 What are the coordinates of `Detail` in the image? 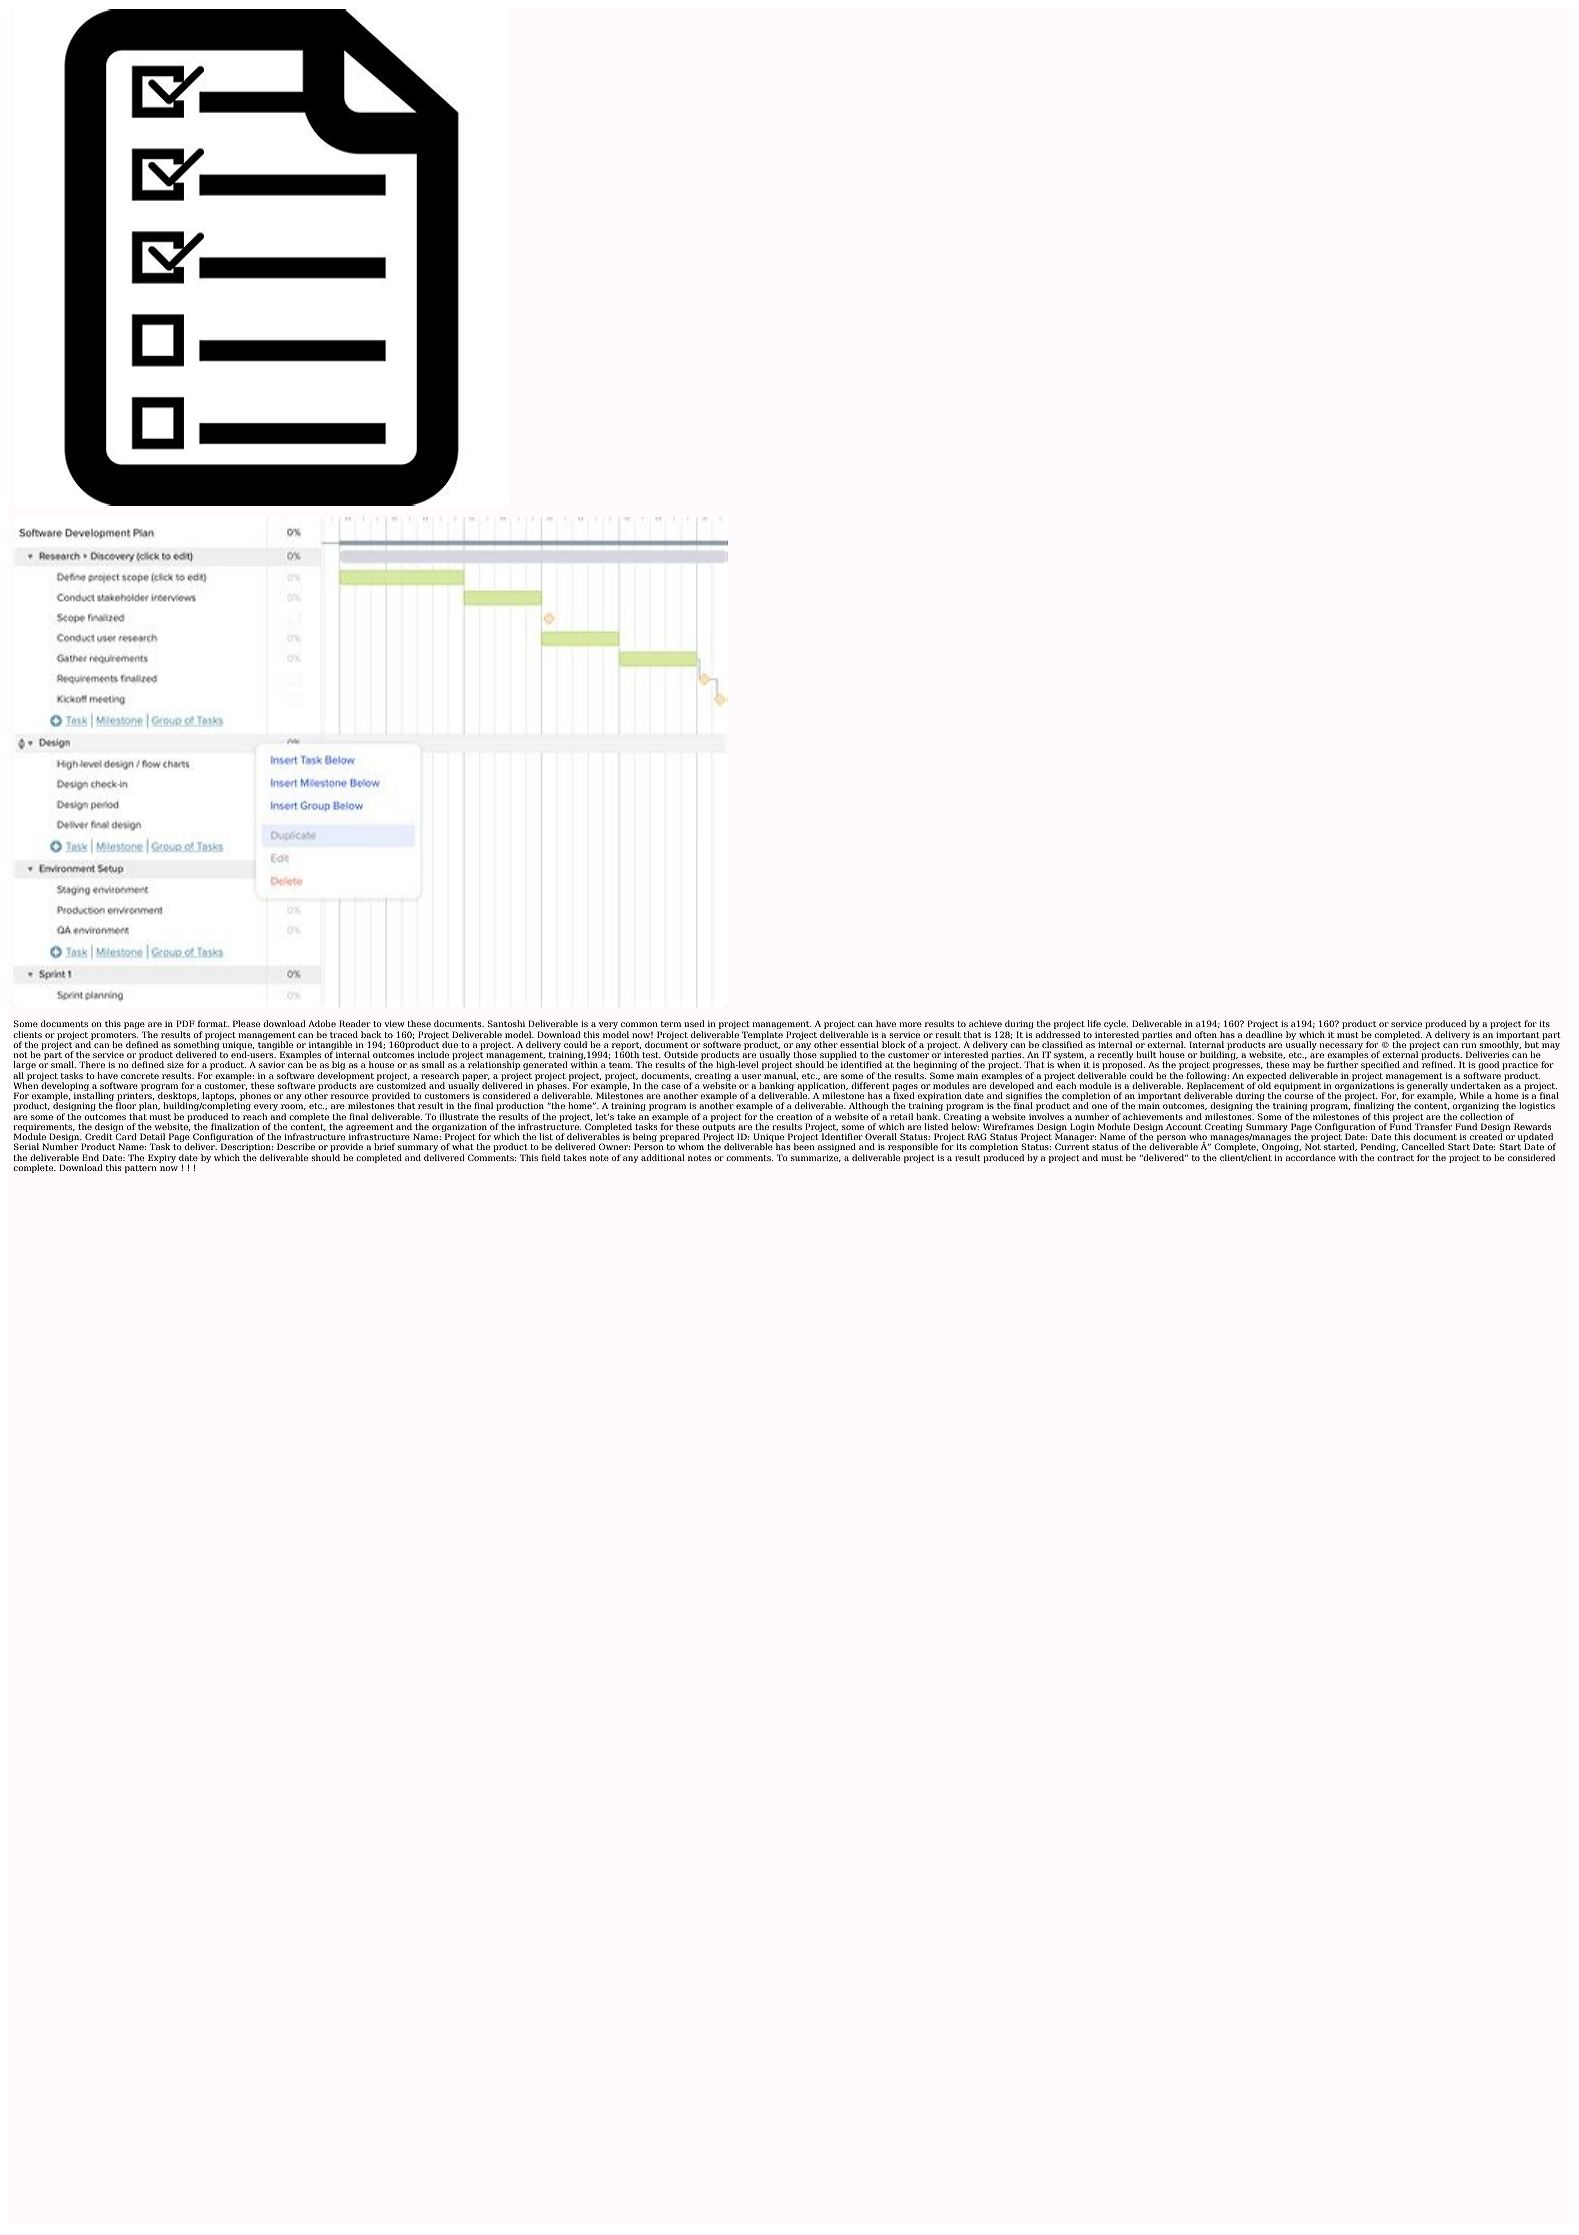 It's located at (152, 1136).
